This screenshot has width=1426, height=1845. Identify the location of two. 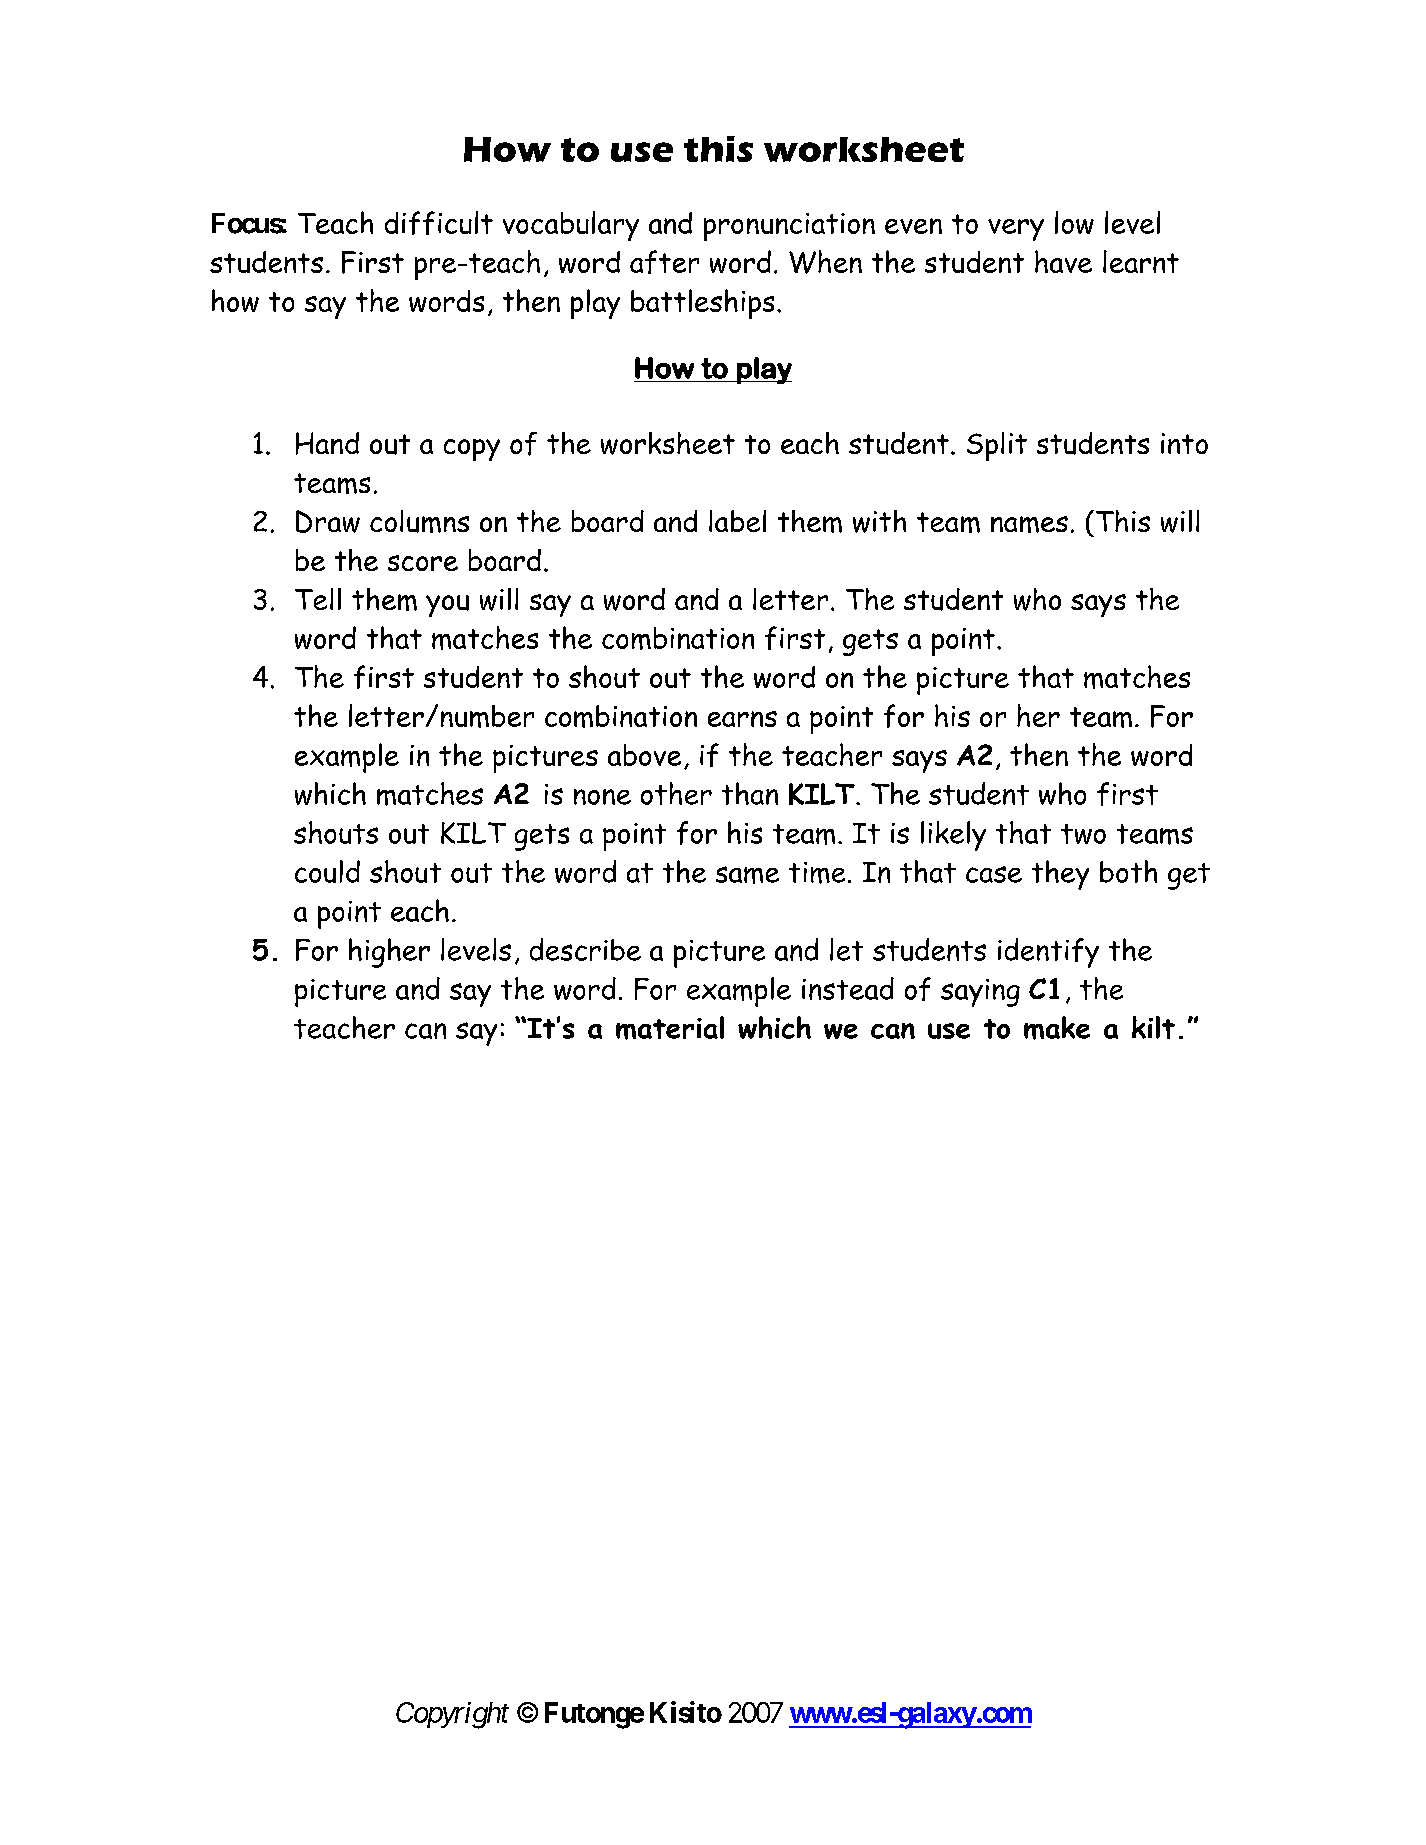
(1083, 834).
